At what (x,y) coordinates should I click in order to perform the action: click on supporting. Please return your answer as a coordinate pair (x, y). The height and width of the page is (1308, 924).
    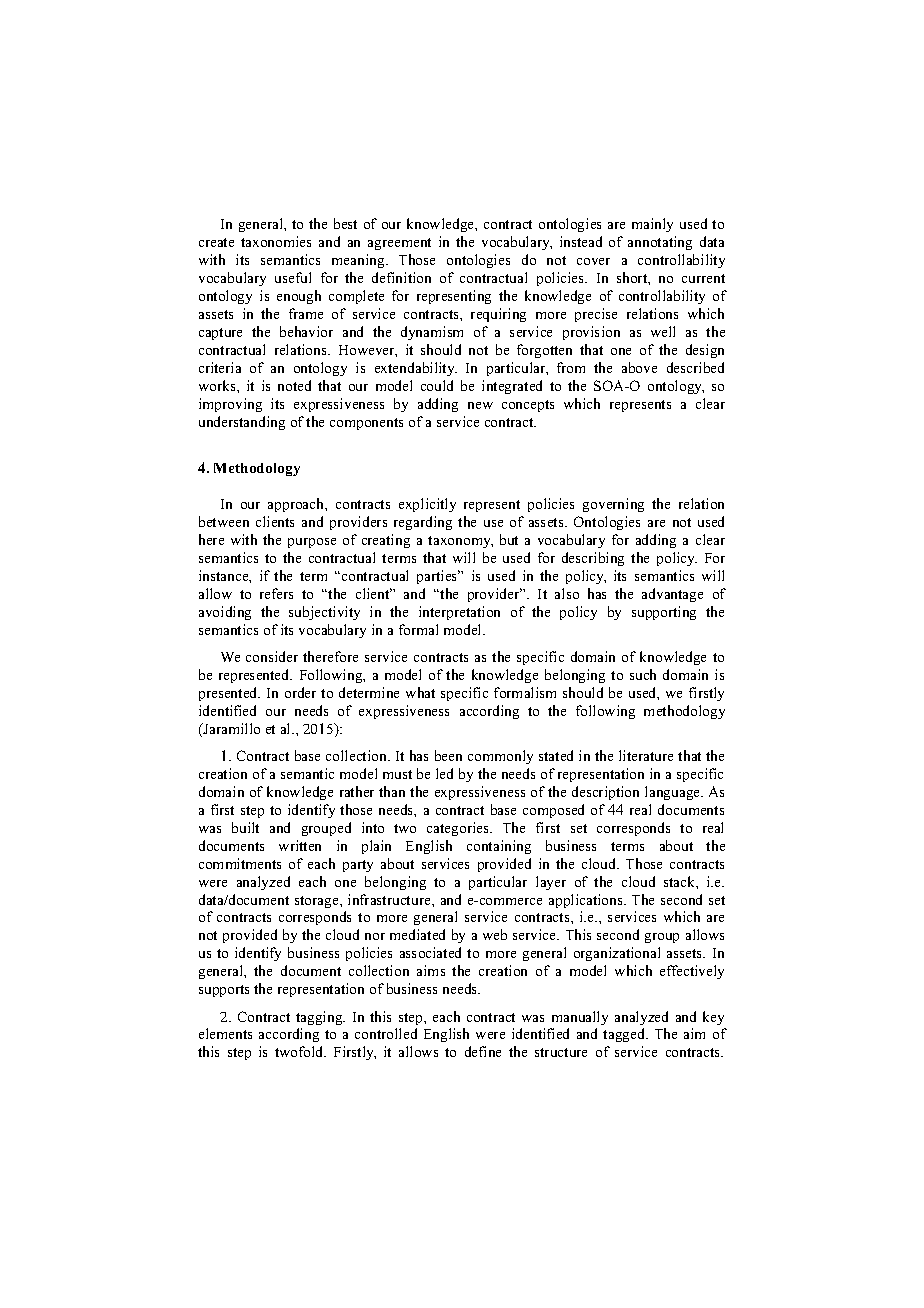
    Looking at the image, I should click on (664, 613).
